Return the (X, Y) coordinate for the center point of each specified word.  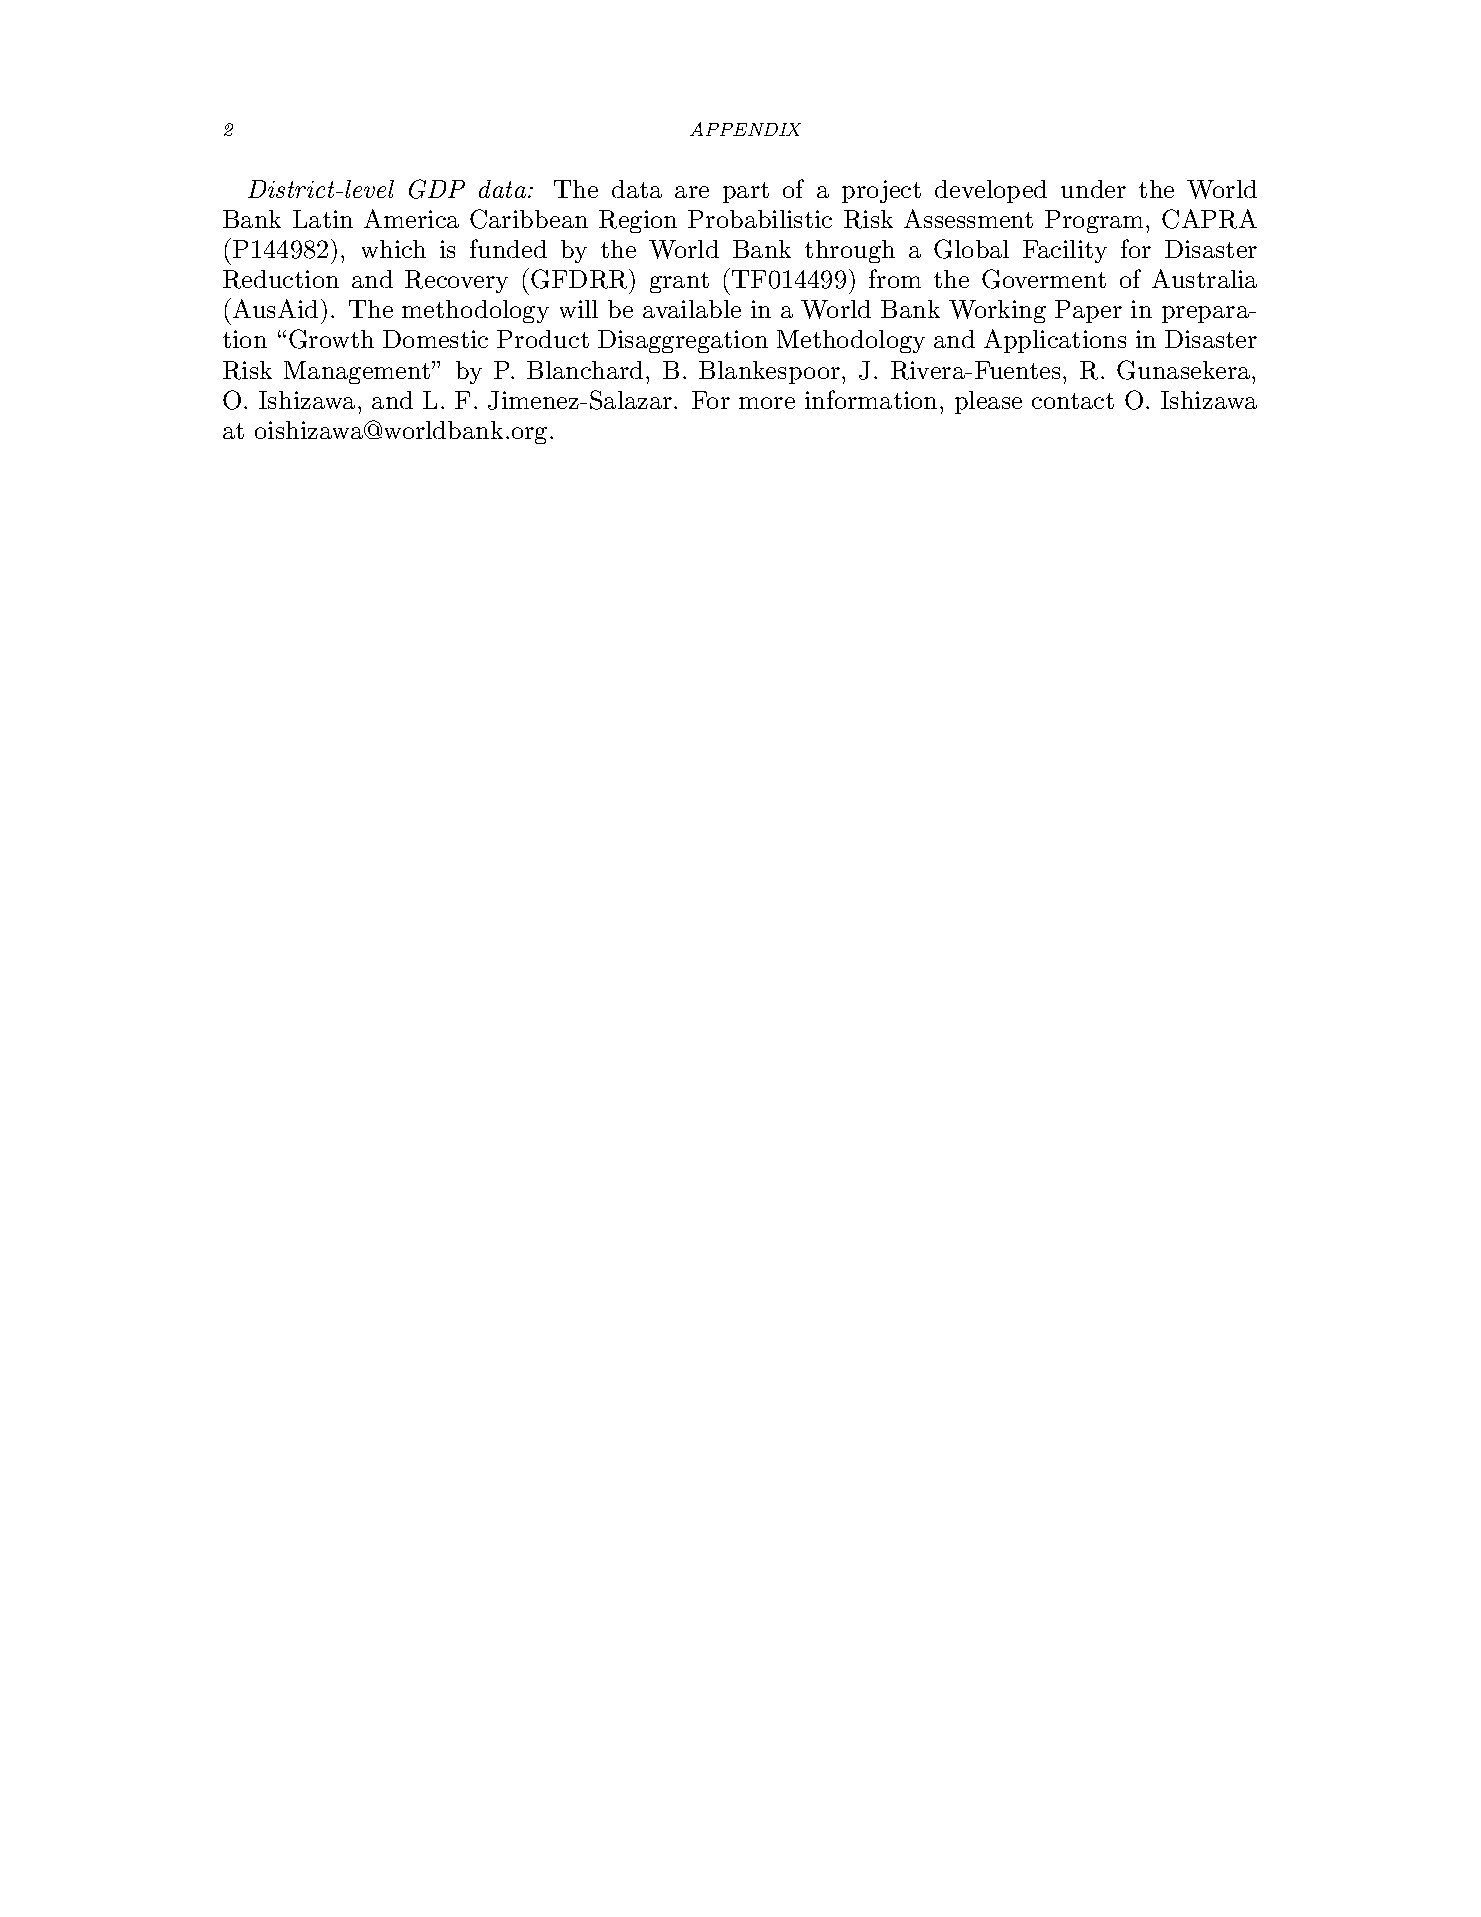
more (767, 403)
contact (1073, 401)
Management (358, 372)
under (1093, 189)
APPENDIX (745, 129)
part (746, 192)
